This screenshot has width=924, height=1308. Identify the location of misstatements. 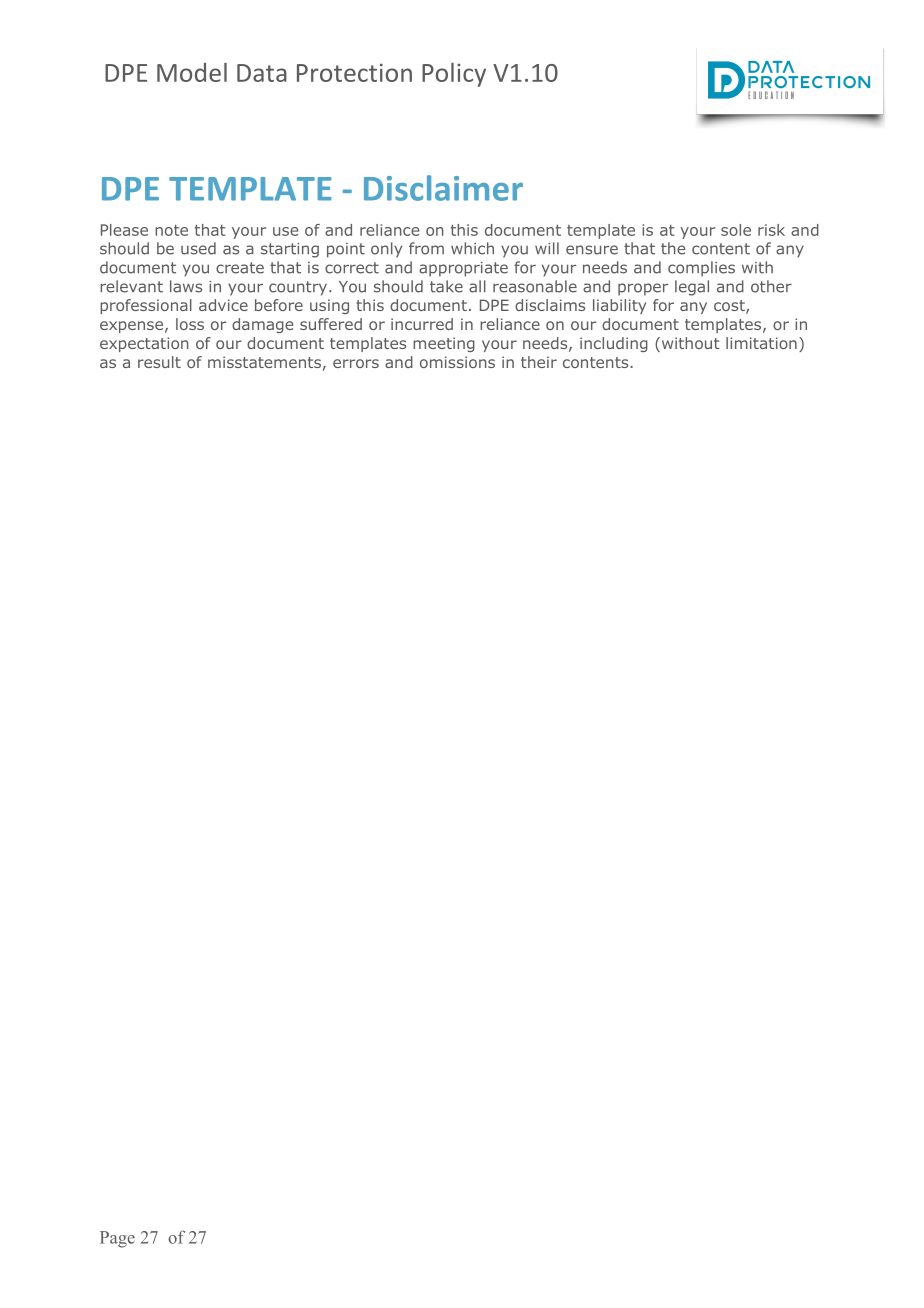
(264, 362).
